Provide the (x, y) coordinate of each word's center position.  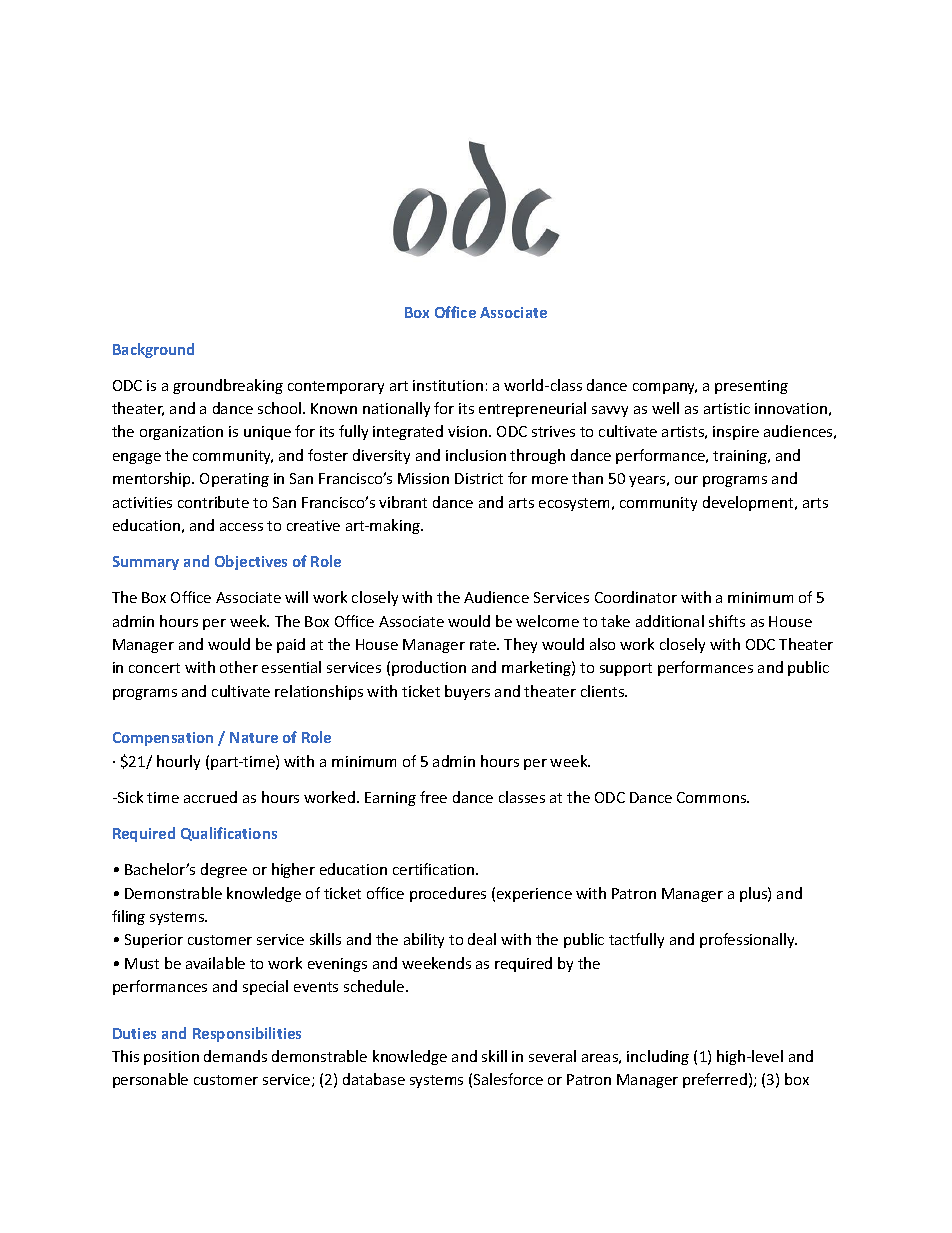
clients (604, 691)
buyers (467, 692)
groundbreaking (228, 386)
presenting (751, 387)
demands (235, 1056)
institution (448, 385)
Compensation (163, 739)
